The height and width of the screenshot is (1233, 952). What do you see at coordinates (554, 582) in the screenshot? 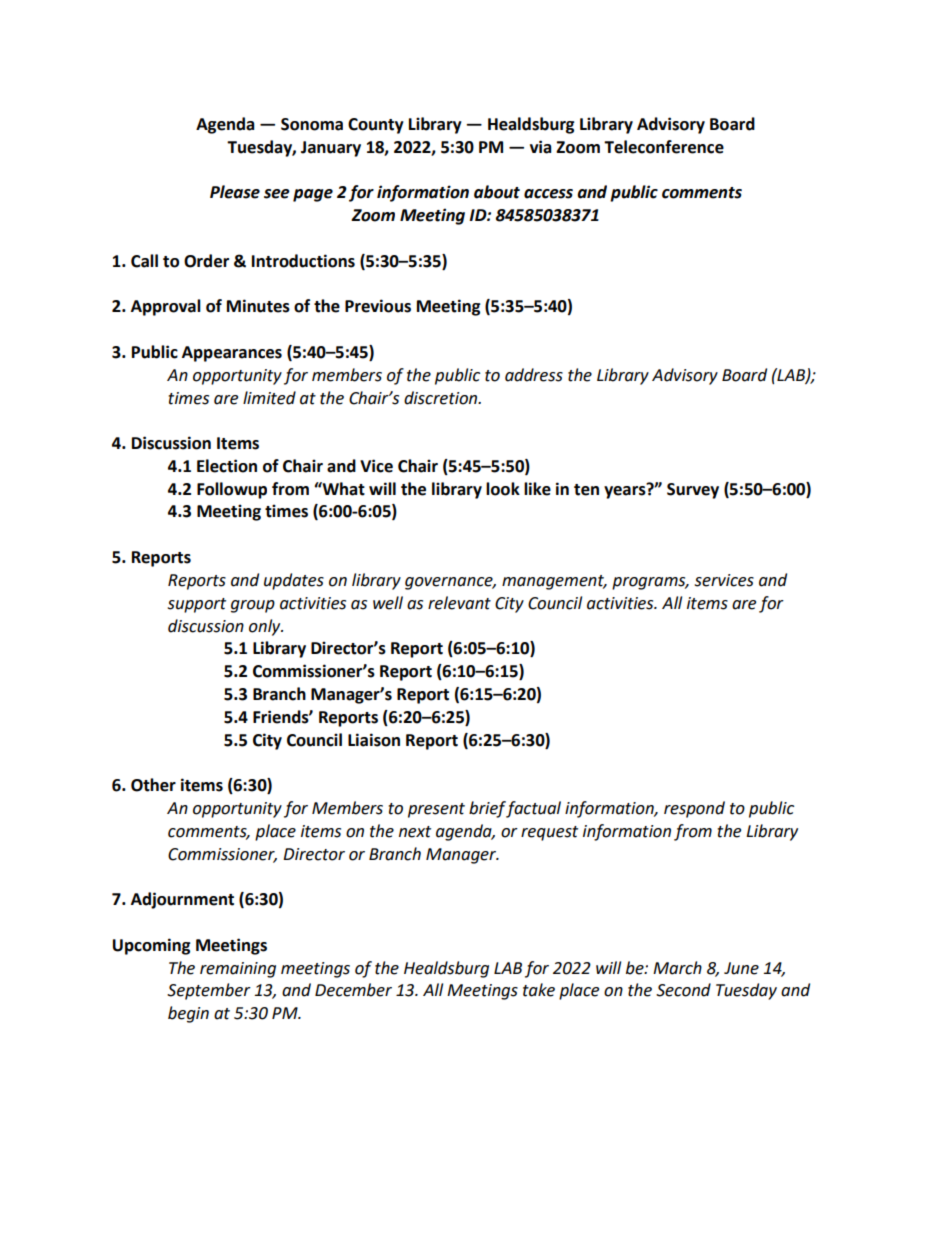
I see `management` at bounding box center [554, 582].
